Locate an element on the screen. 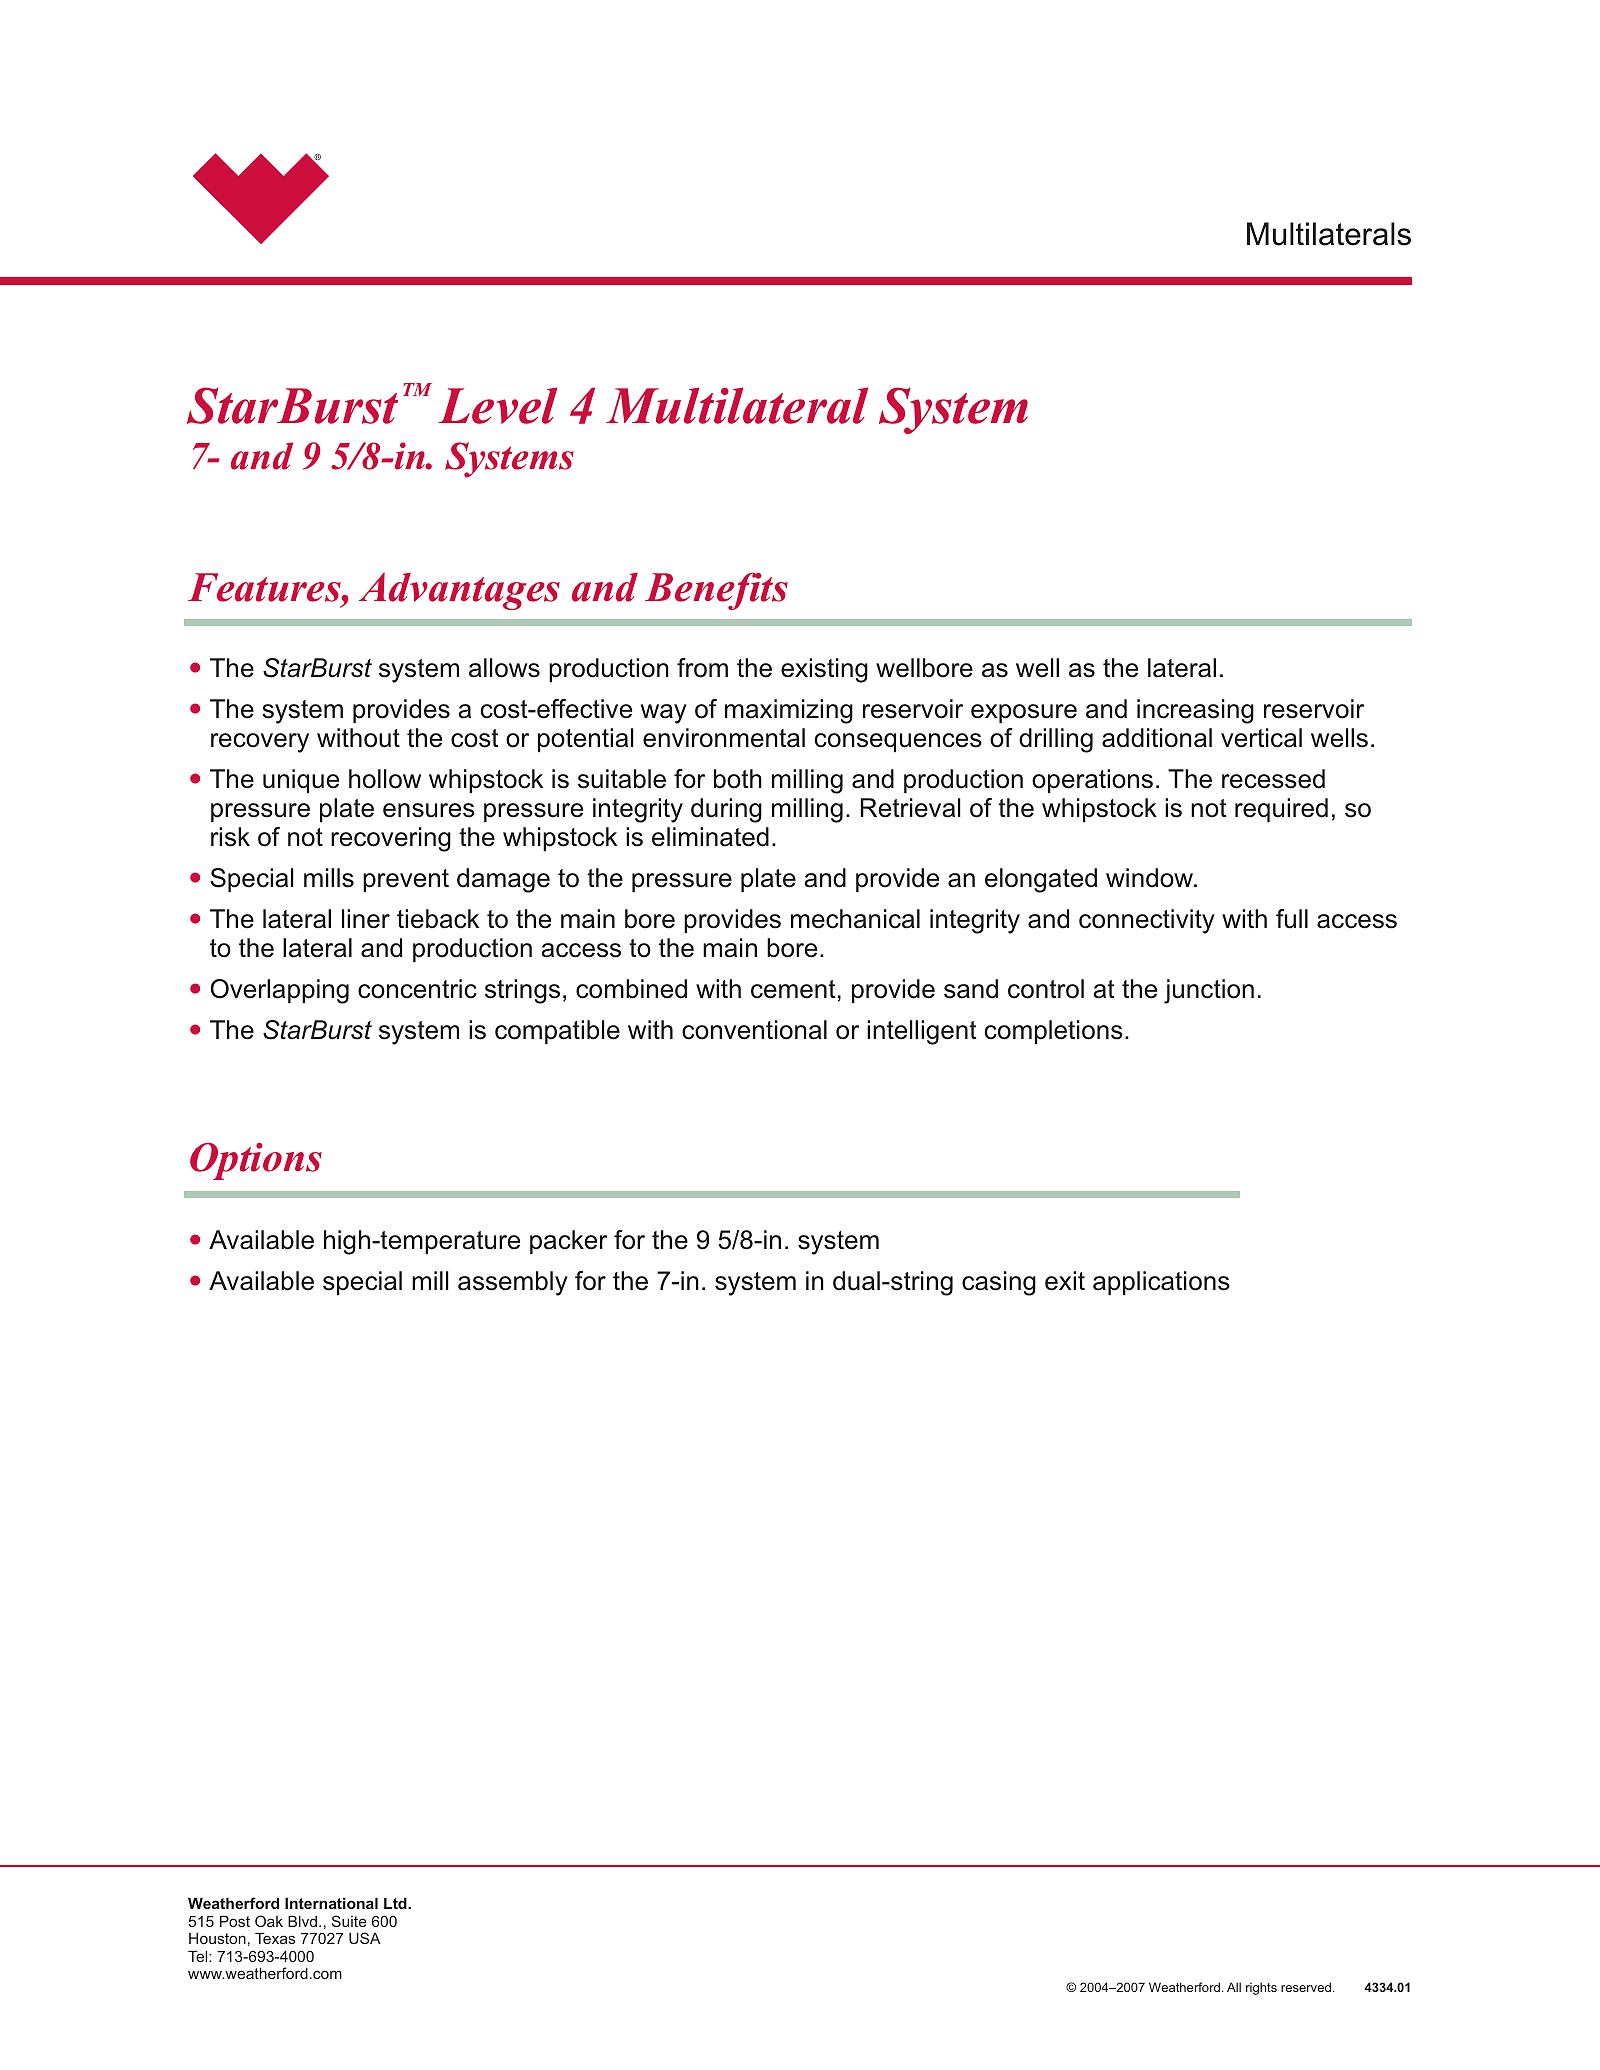  connectivity is located at coordinates (1147, 921).
